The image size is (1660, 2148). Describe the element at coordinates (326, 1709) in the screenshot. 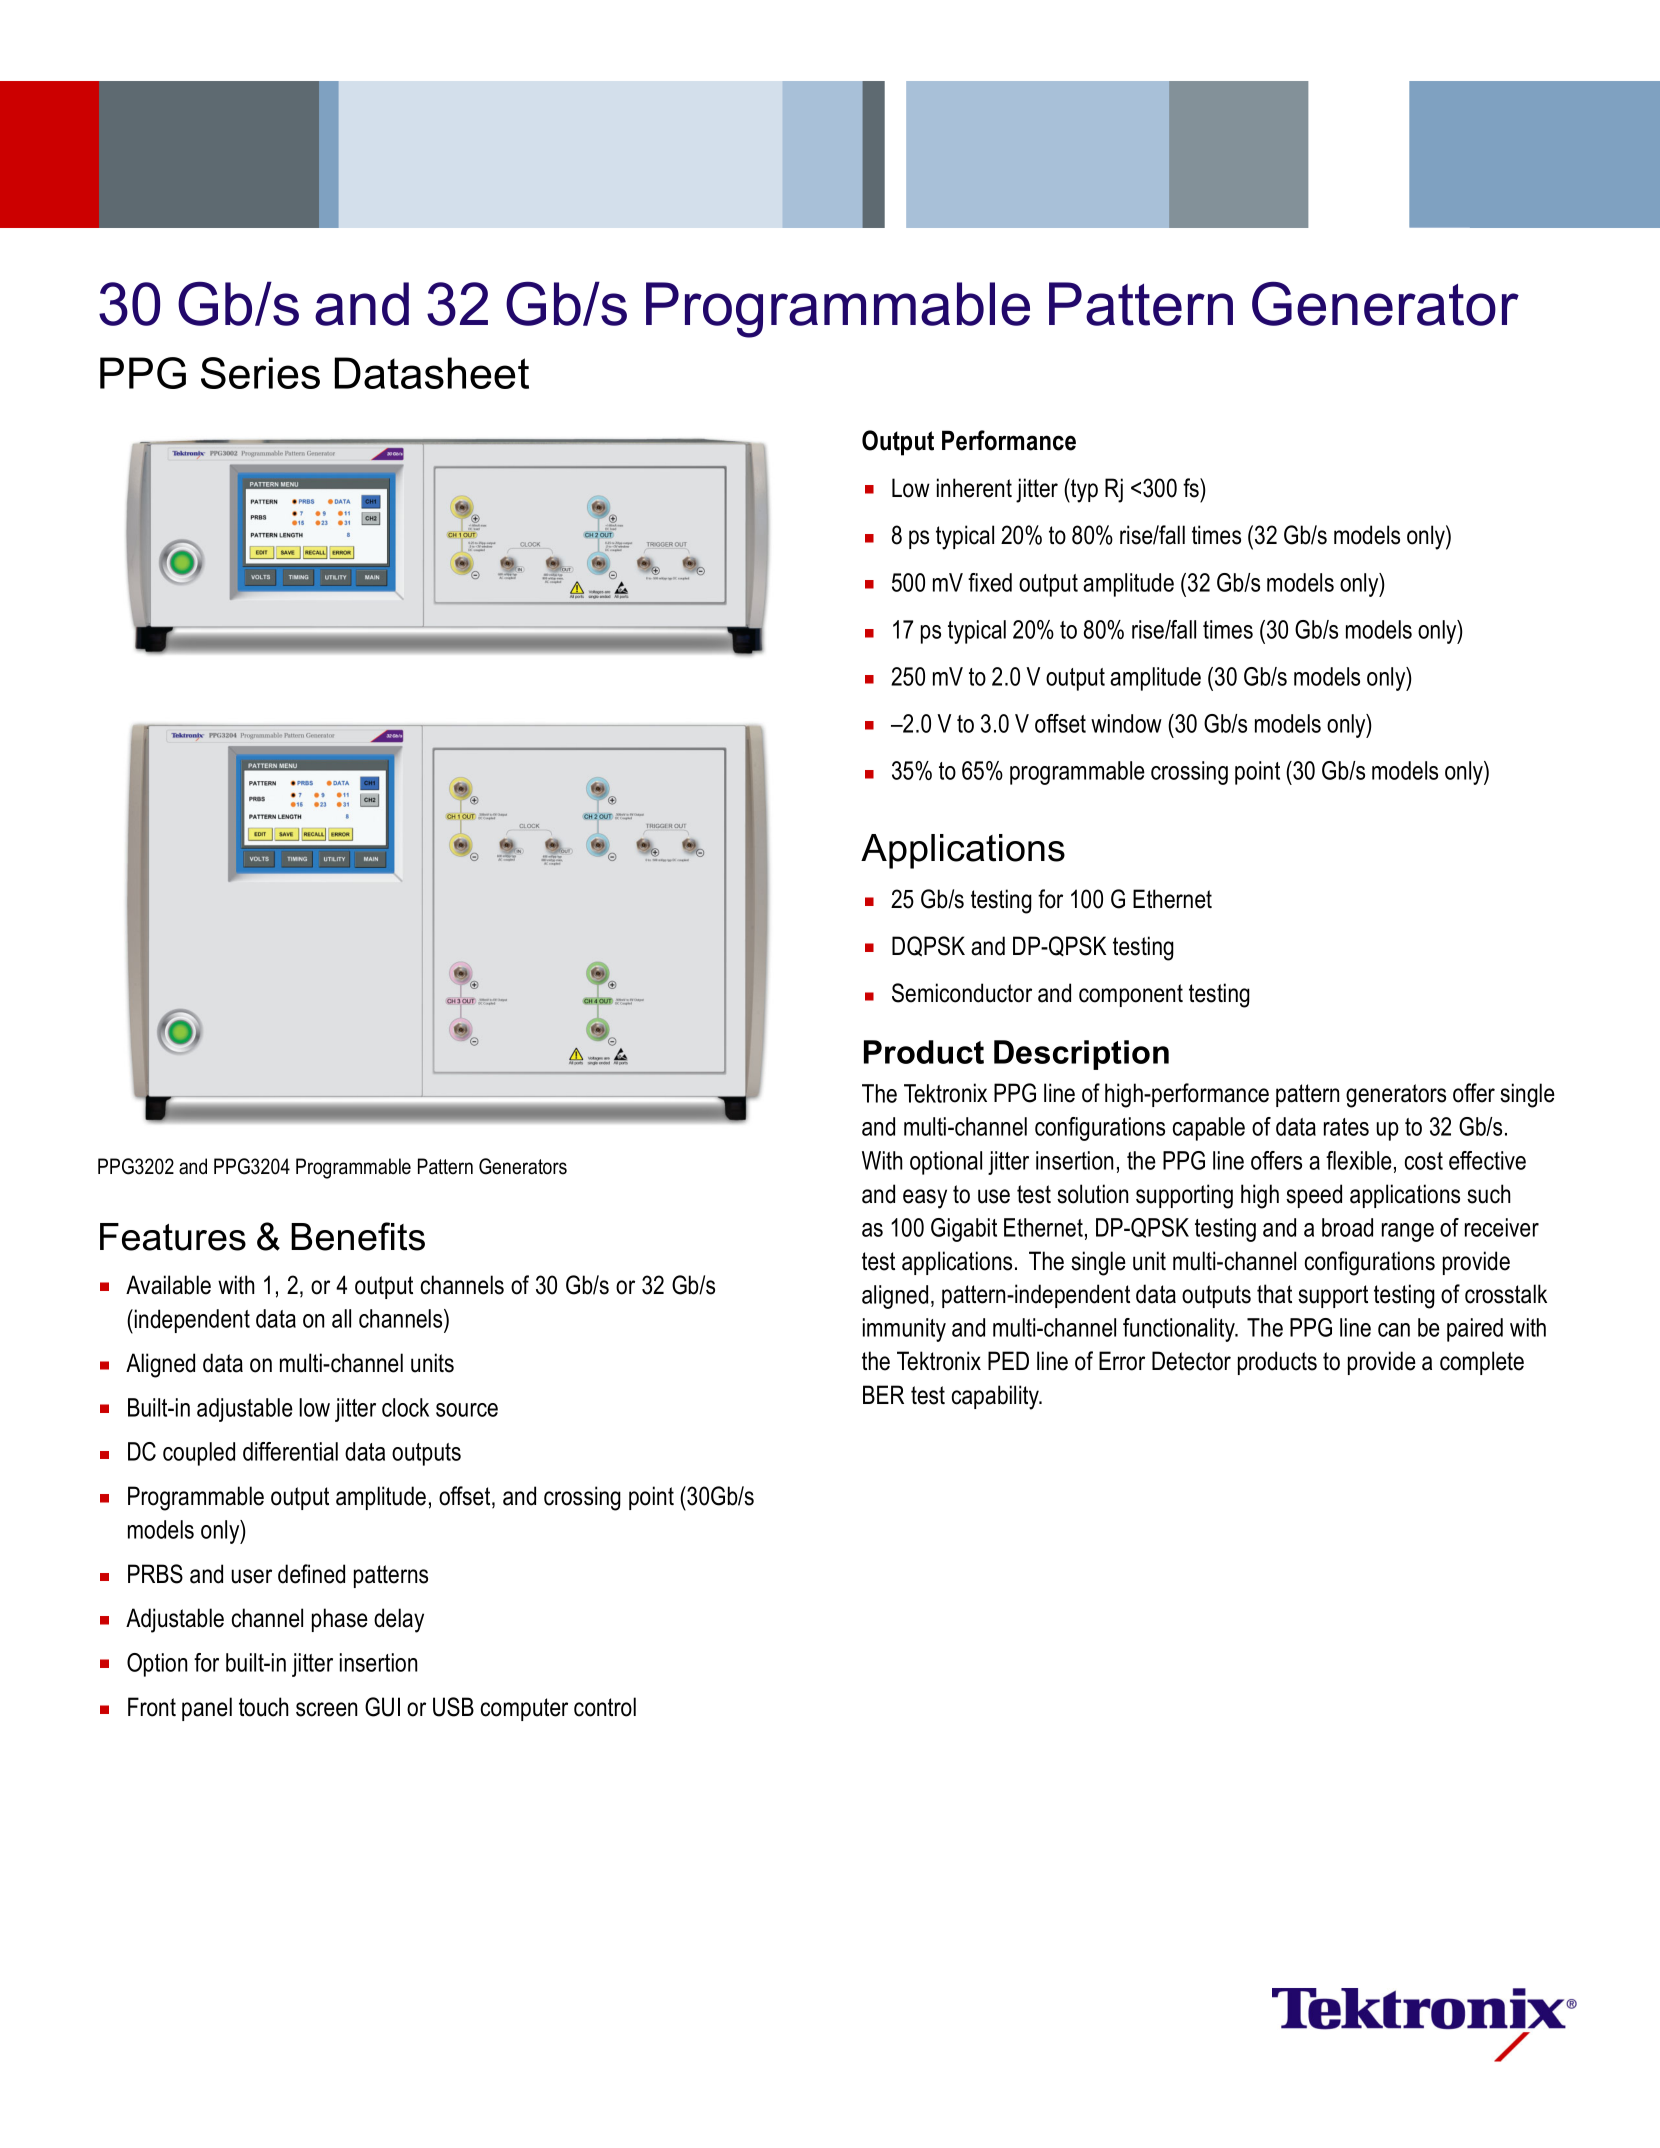

I see `screen` at that location.
